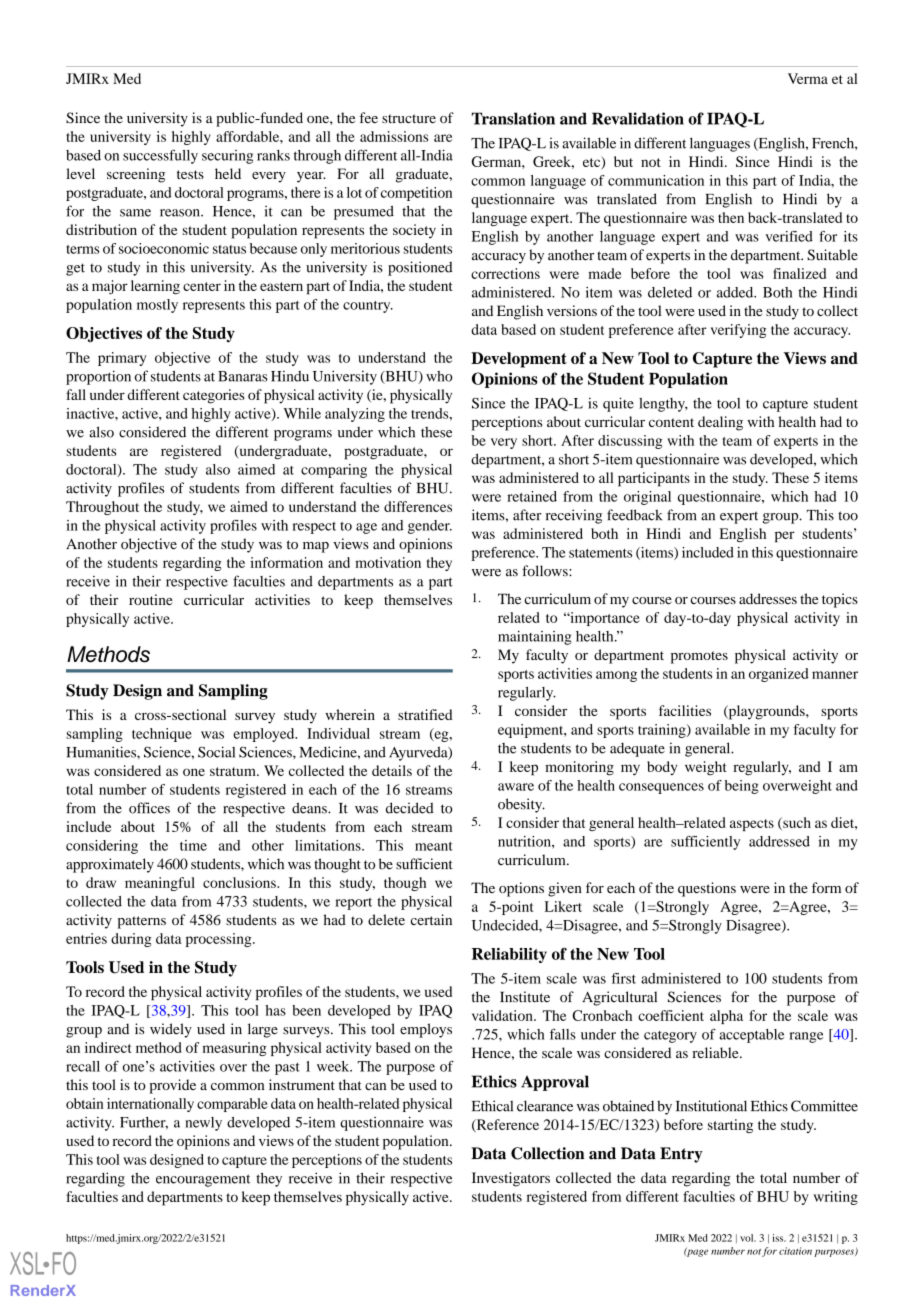  Describe the element at coordinates (511, 1179) in the document. I see `Investigators` at that location.
